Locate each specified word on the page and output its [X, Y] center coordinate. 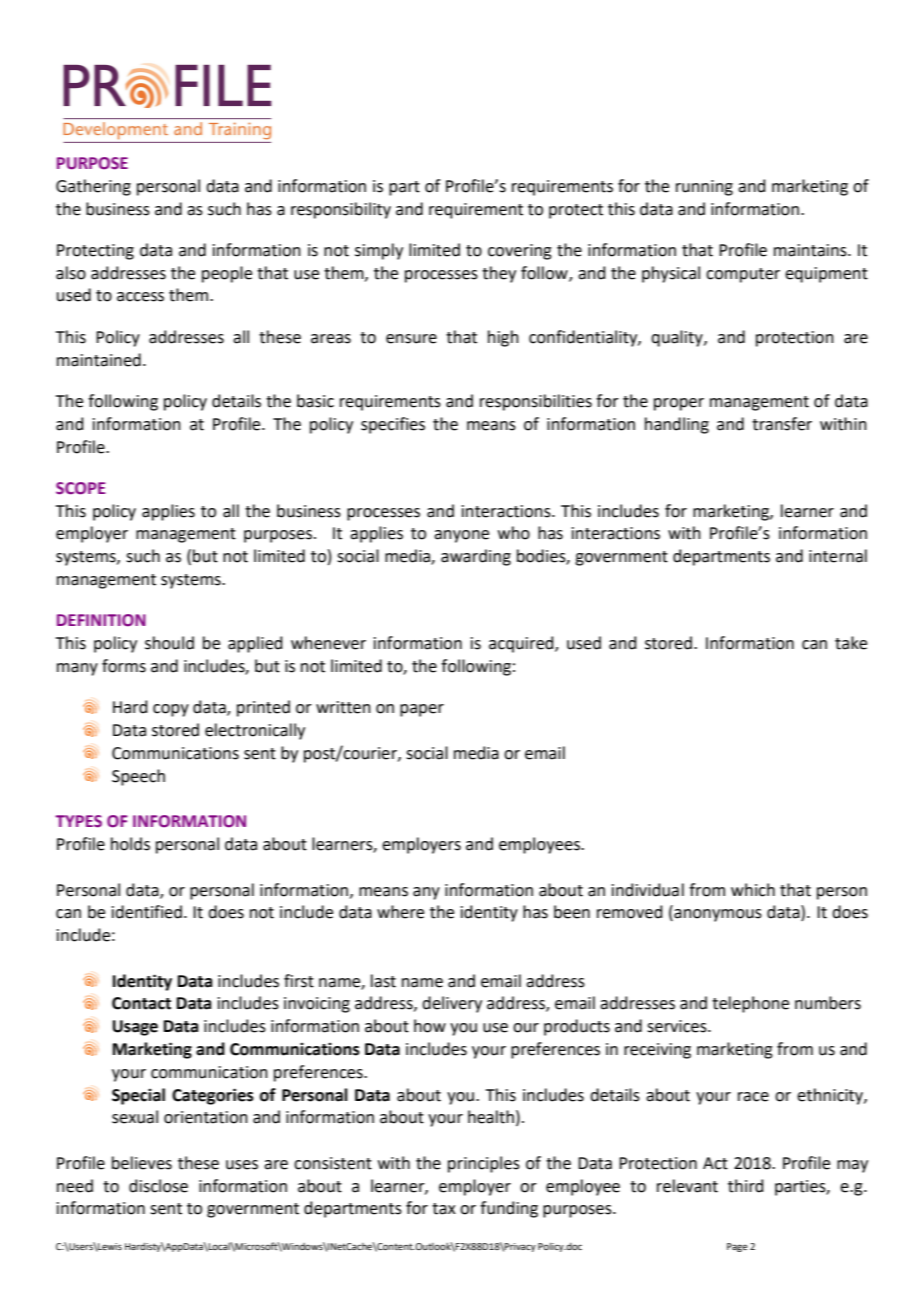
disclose [158, 1186]
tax [444, 1209]
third [746, 1186]
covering [520, 252]
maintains [811, 250]
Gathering [93, 187]
